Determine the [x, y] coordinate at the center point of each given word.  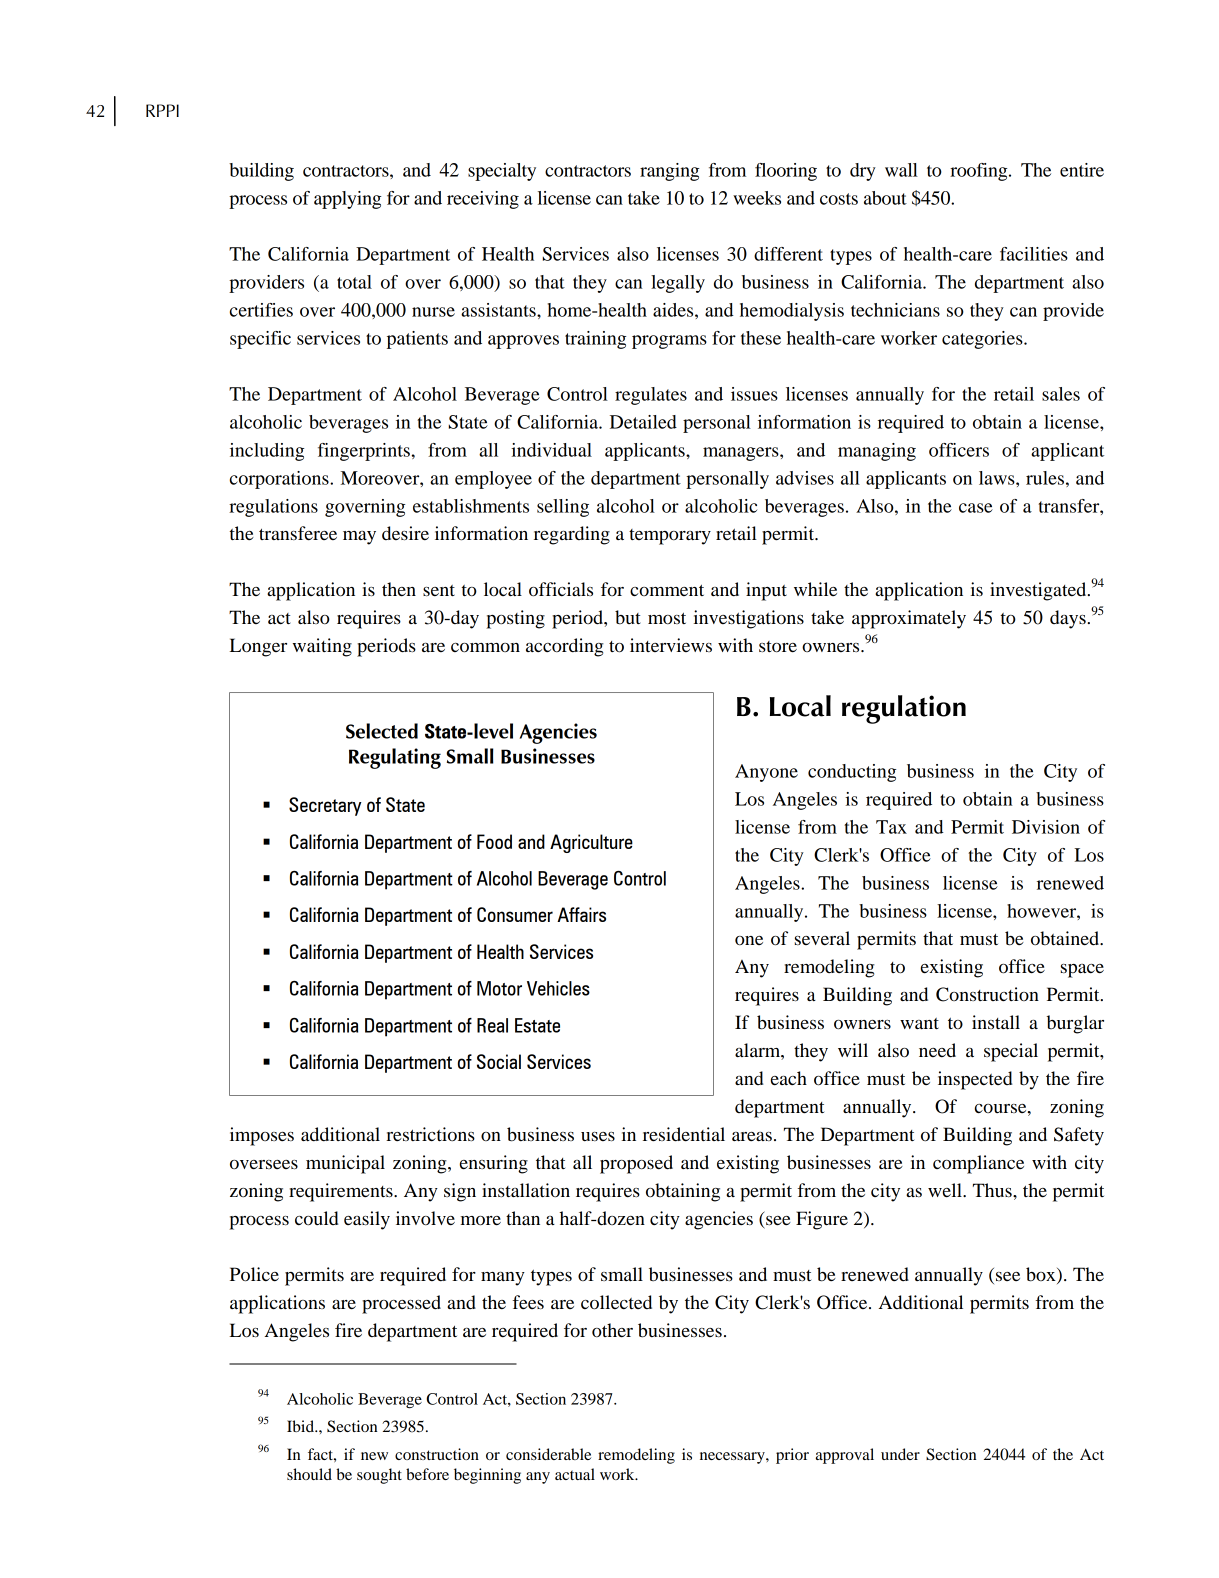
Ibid [301, 1426]
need [937, 1050]
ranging [669, 172]
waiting [322, 647]
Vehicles [558, 988]
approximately [909, 619]
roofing [980, 172]
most [667, 618]
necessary [733, 1458]
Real [492, 1025]
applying [347, 200]
